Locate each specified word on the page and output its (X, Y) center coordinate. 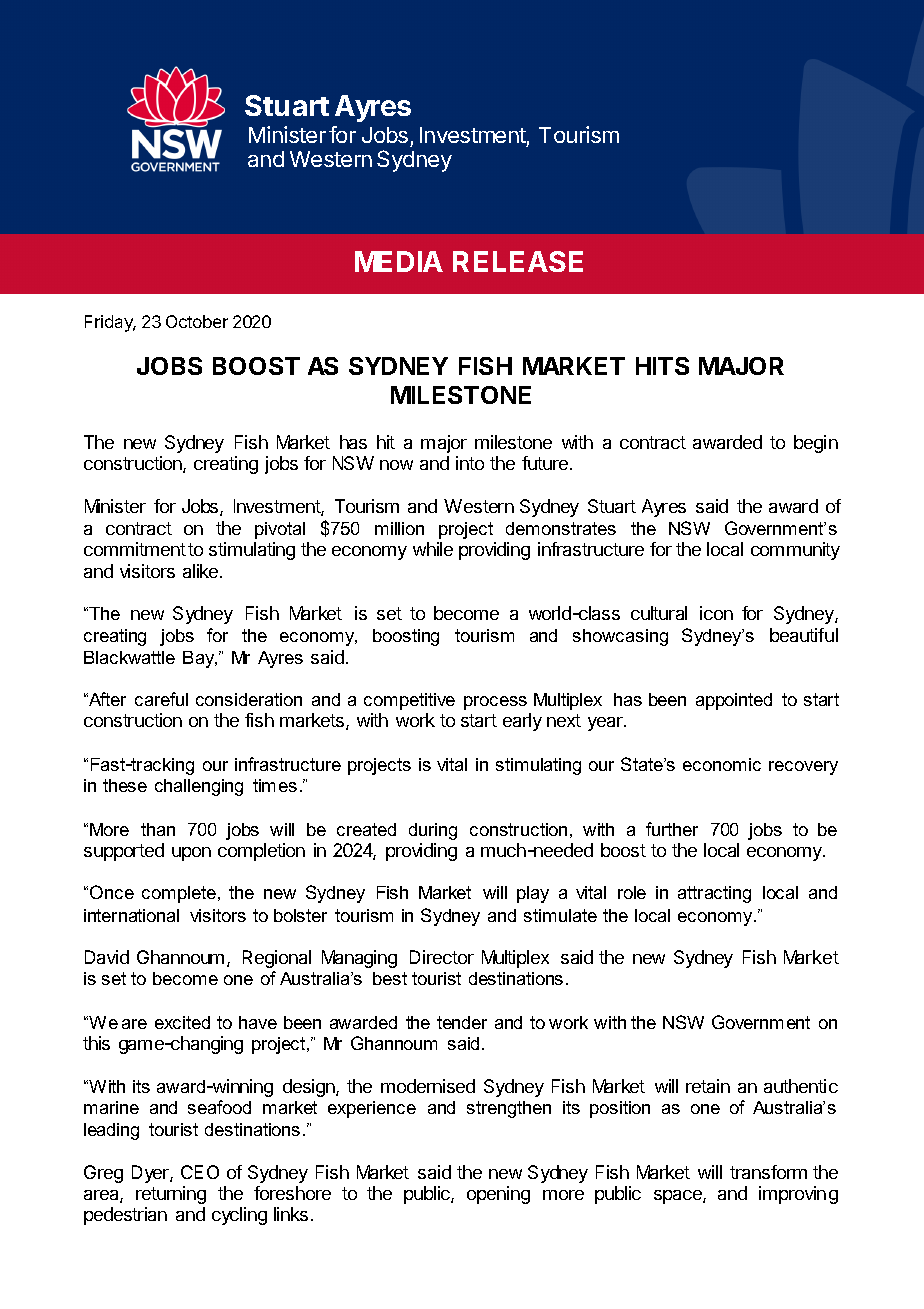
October (197, 321)
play (533, 894)
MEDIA (399, 261)
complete (179, 894)
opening (498, 1195)
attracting (714, 894)
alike (202, 571)
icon (716, 613)
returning (171, 1195)
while (433, 549)
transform (768, 1172)
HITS (662, 366)
